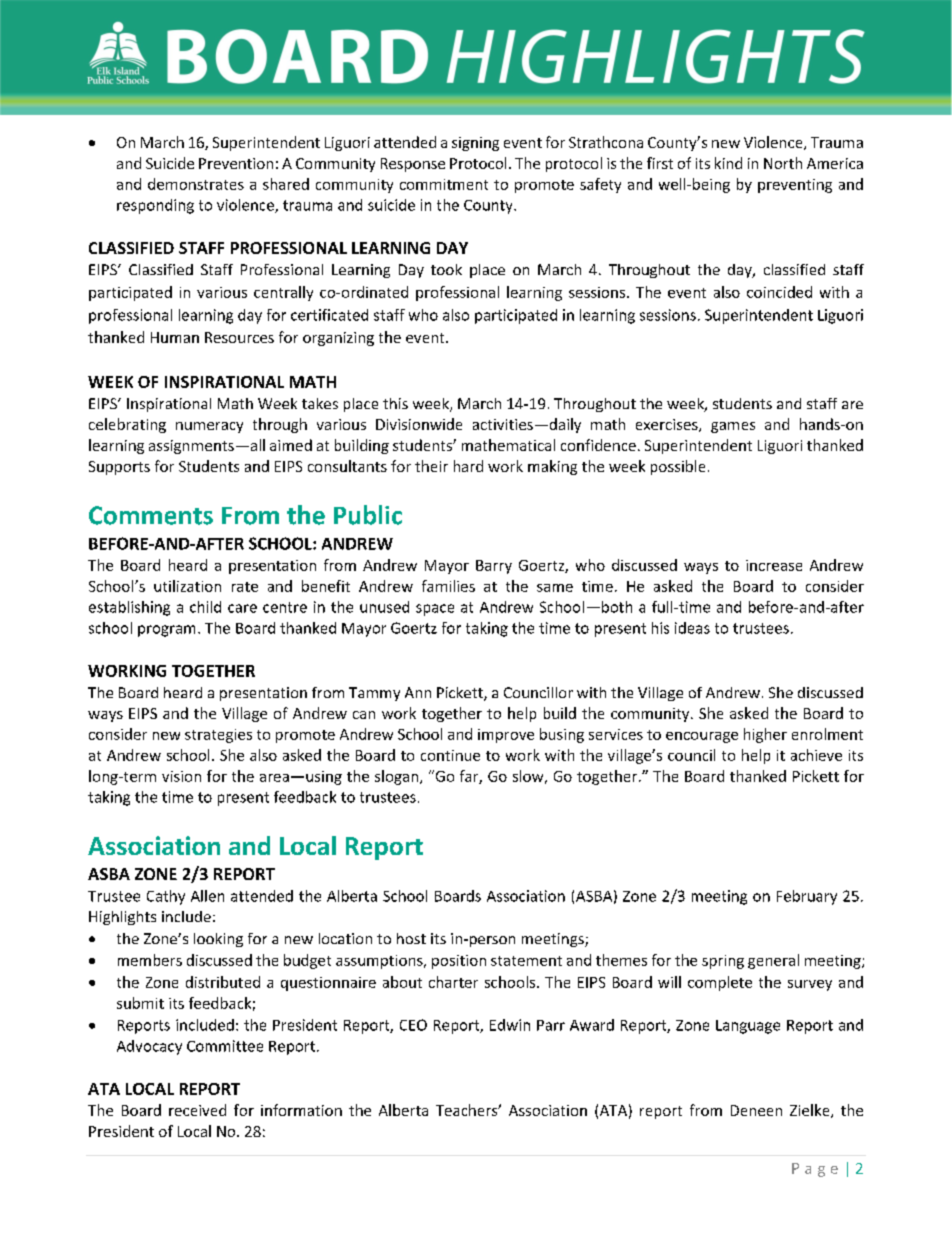 The width and height of the page is (952, 1233). What do you see at coordinates (444, 184) in the page?
I see `commitment` at bounding box center [444, 184].
